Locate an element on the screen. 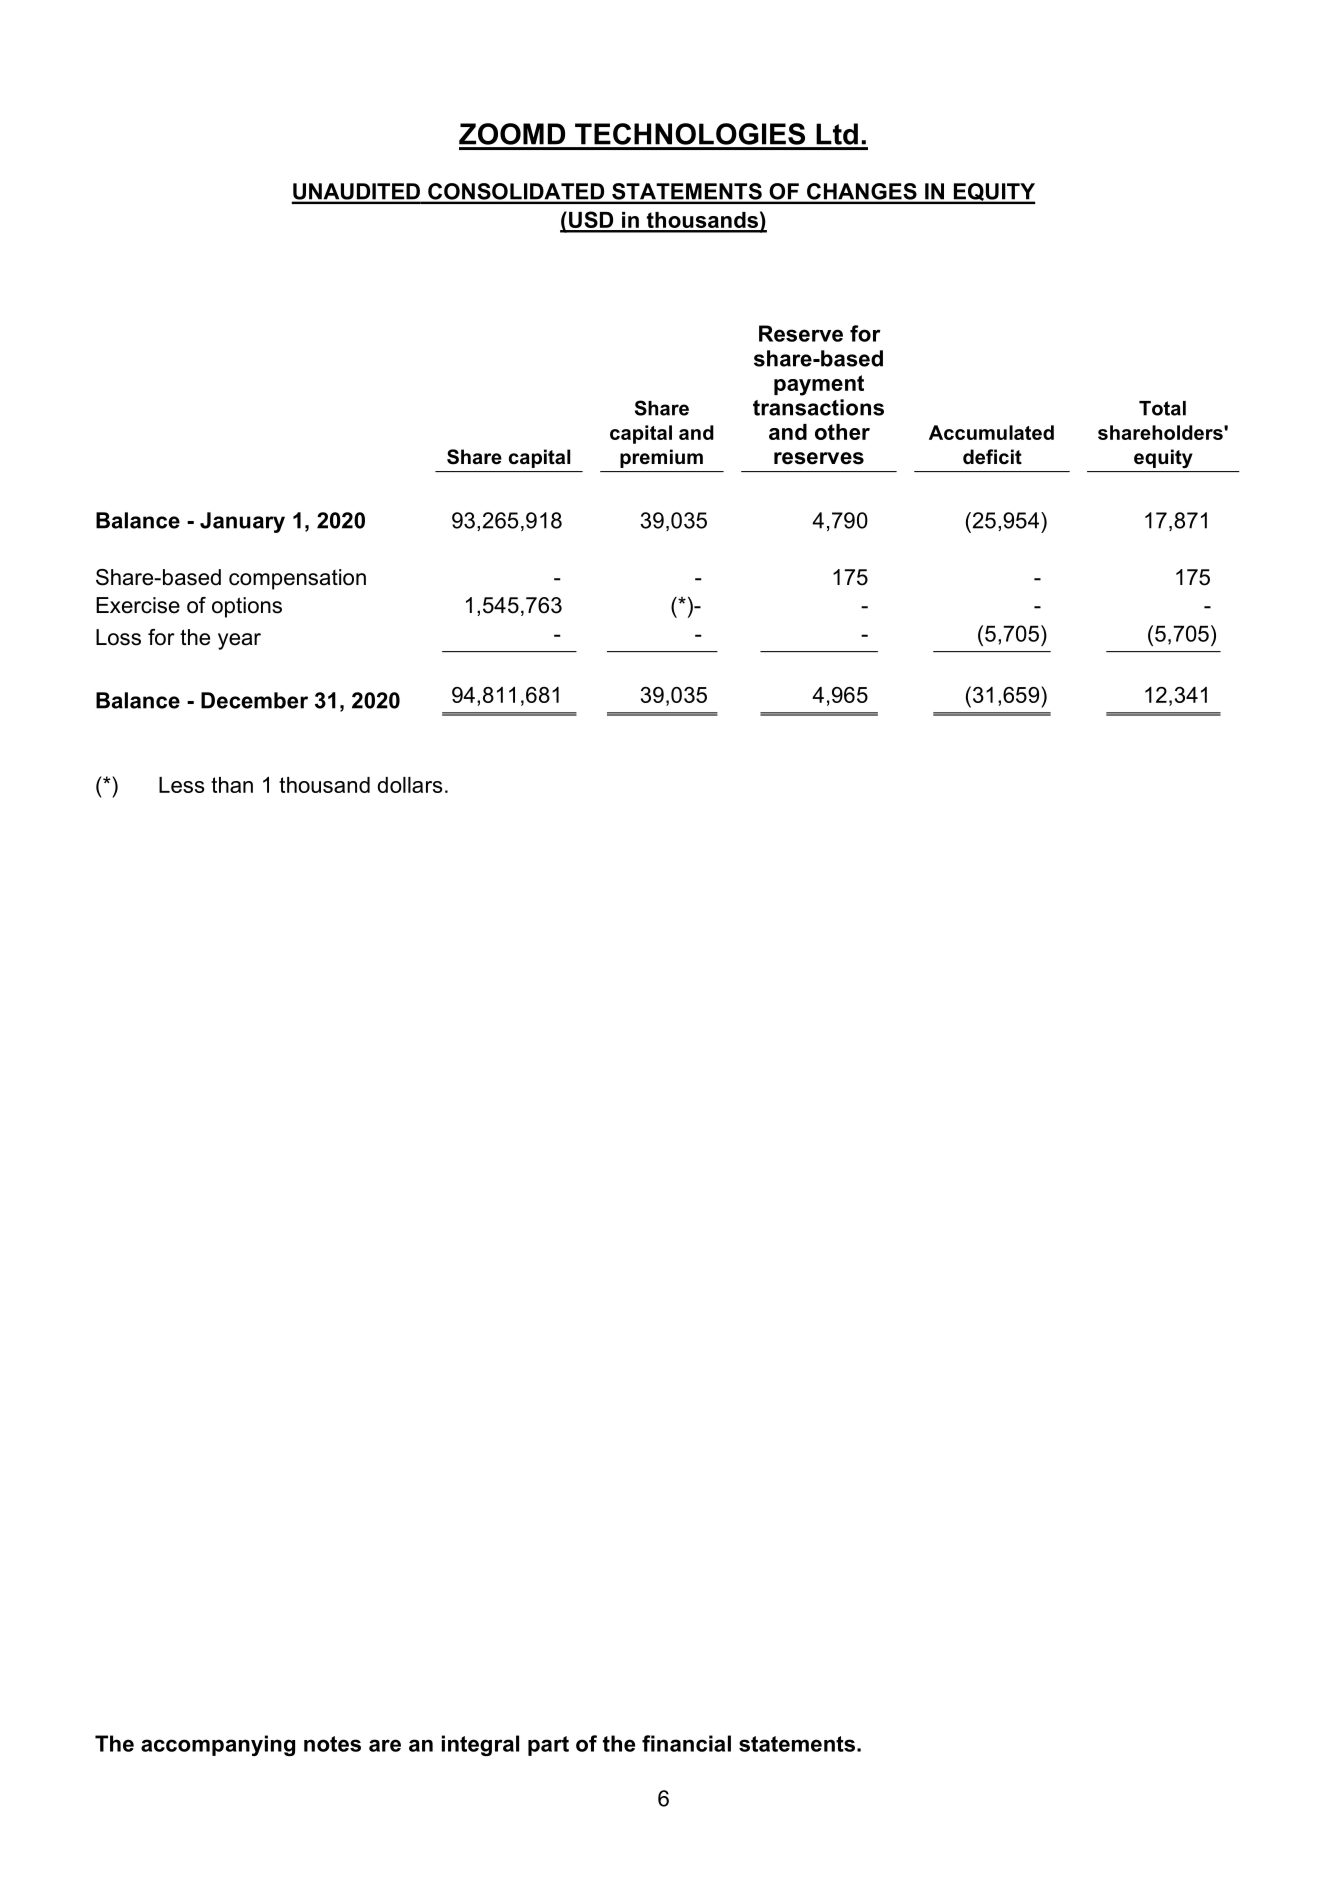 This screenshot has height=1877, width=1327. than is located at coordinates (232, 785).
